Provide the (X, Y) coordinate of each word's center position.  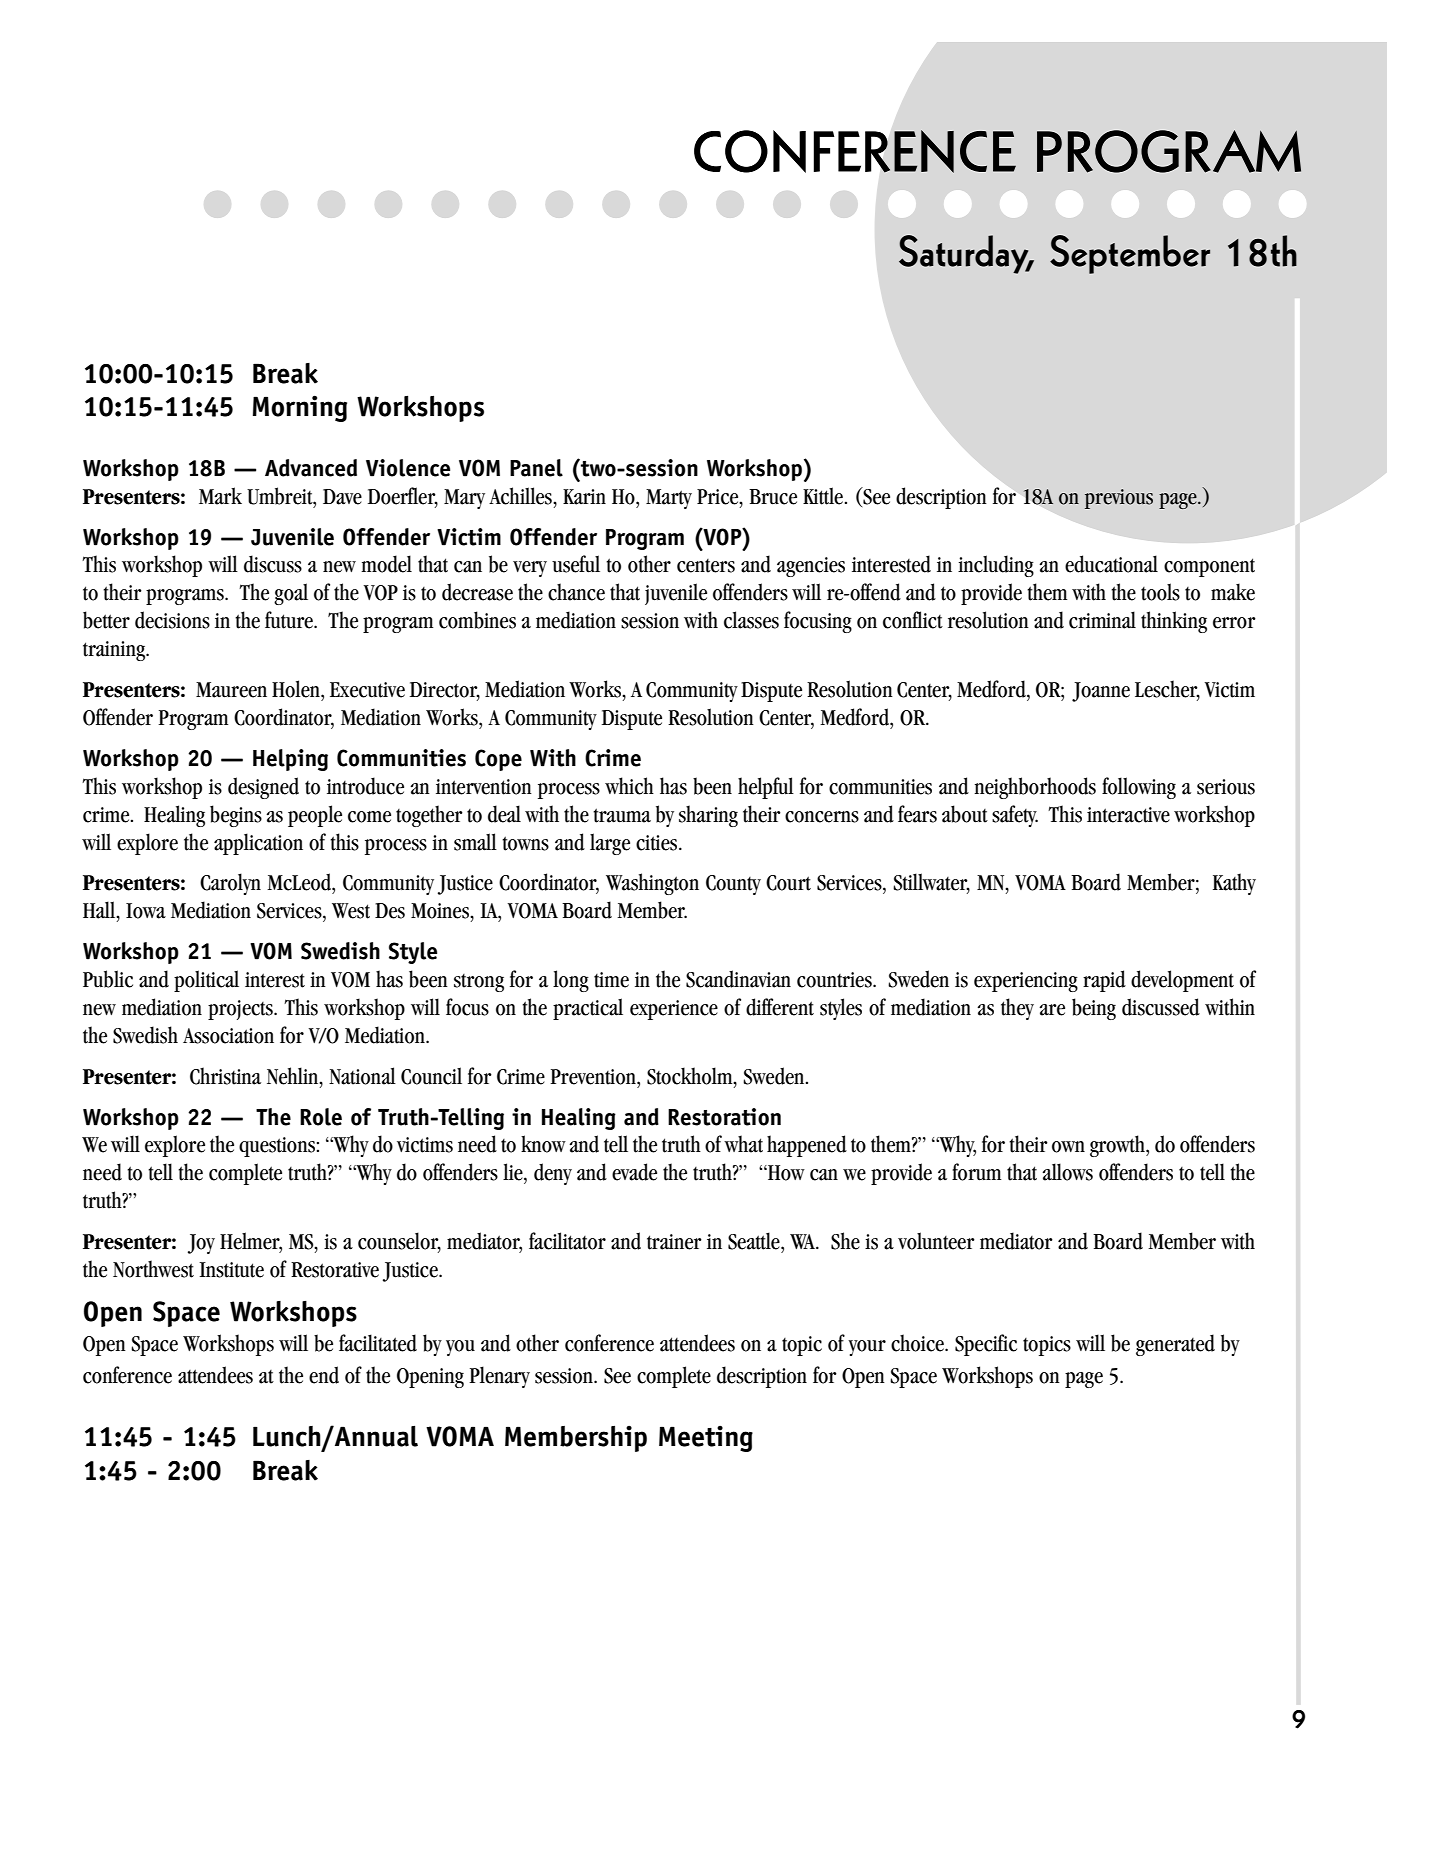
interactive (1128, 815)
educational (1111, 564)
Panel (536, 468)
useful (576, 564)
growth (1118, 1146)
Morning (300, 408)
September (1130, 254)
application (258, 844)
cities (658, 843)
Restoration (724, 1117)
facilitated (378, 1343)
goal (291, 594)
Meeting (706, 1438)
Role (321, 1117)
